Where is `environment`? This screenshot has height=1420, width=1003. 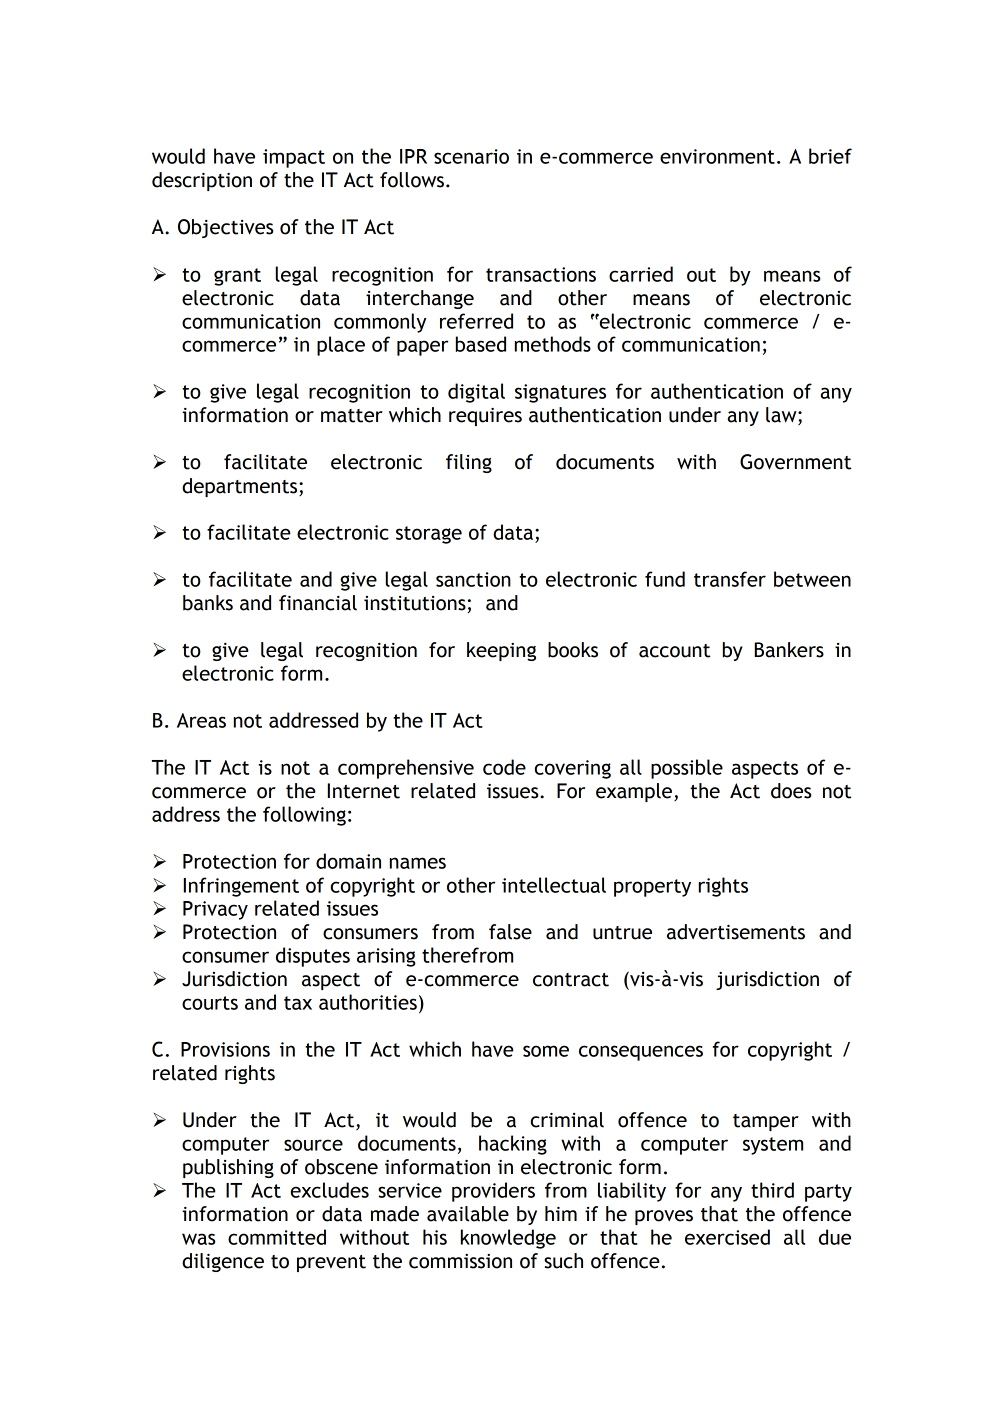 environment is located at coordinates (717, 156).
